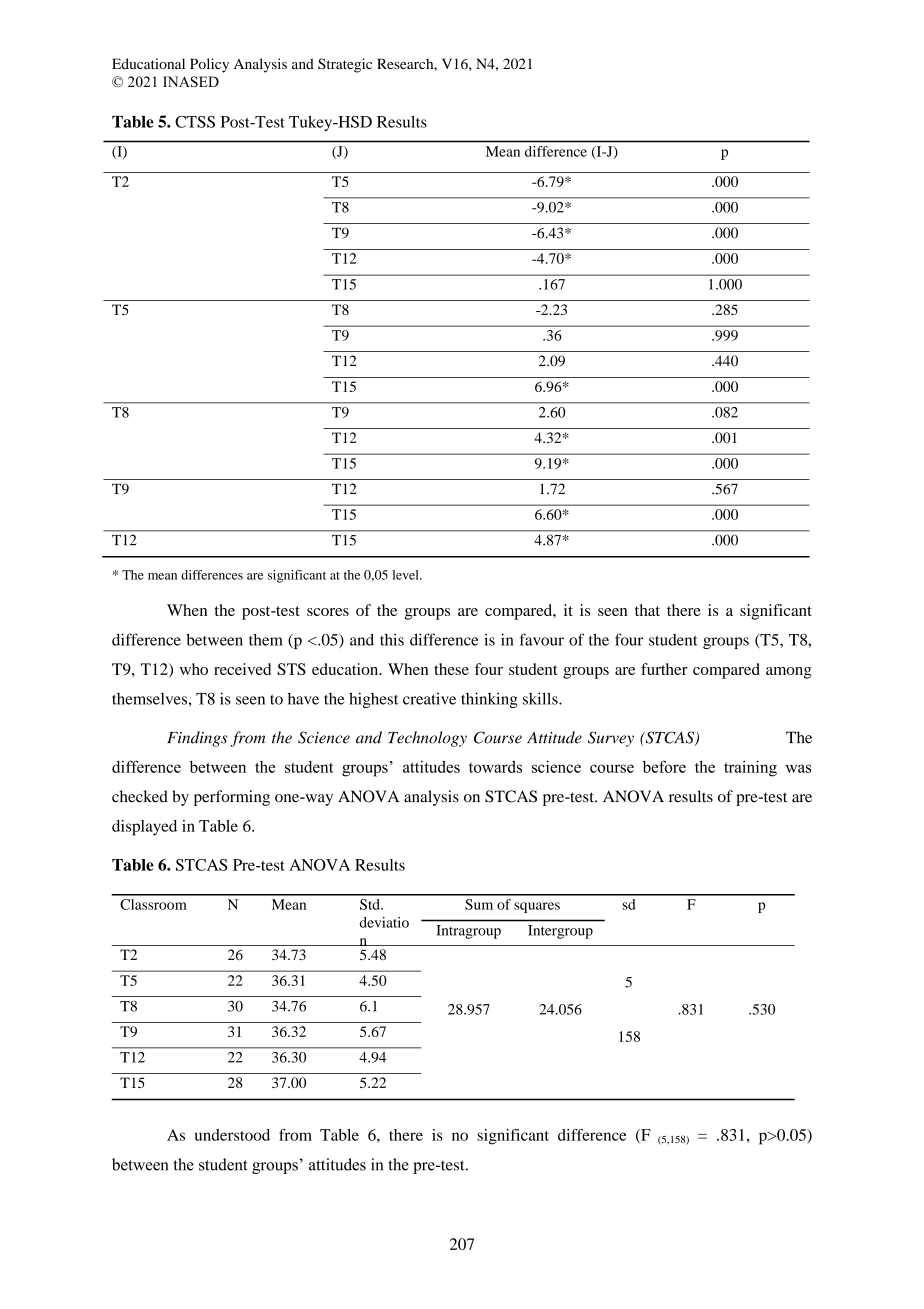 The width and height of the screenshot is (924, 1309). Describe the element at coordinates (750, 768) in the screenshot. I see `training` at that location.
